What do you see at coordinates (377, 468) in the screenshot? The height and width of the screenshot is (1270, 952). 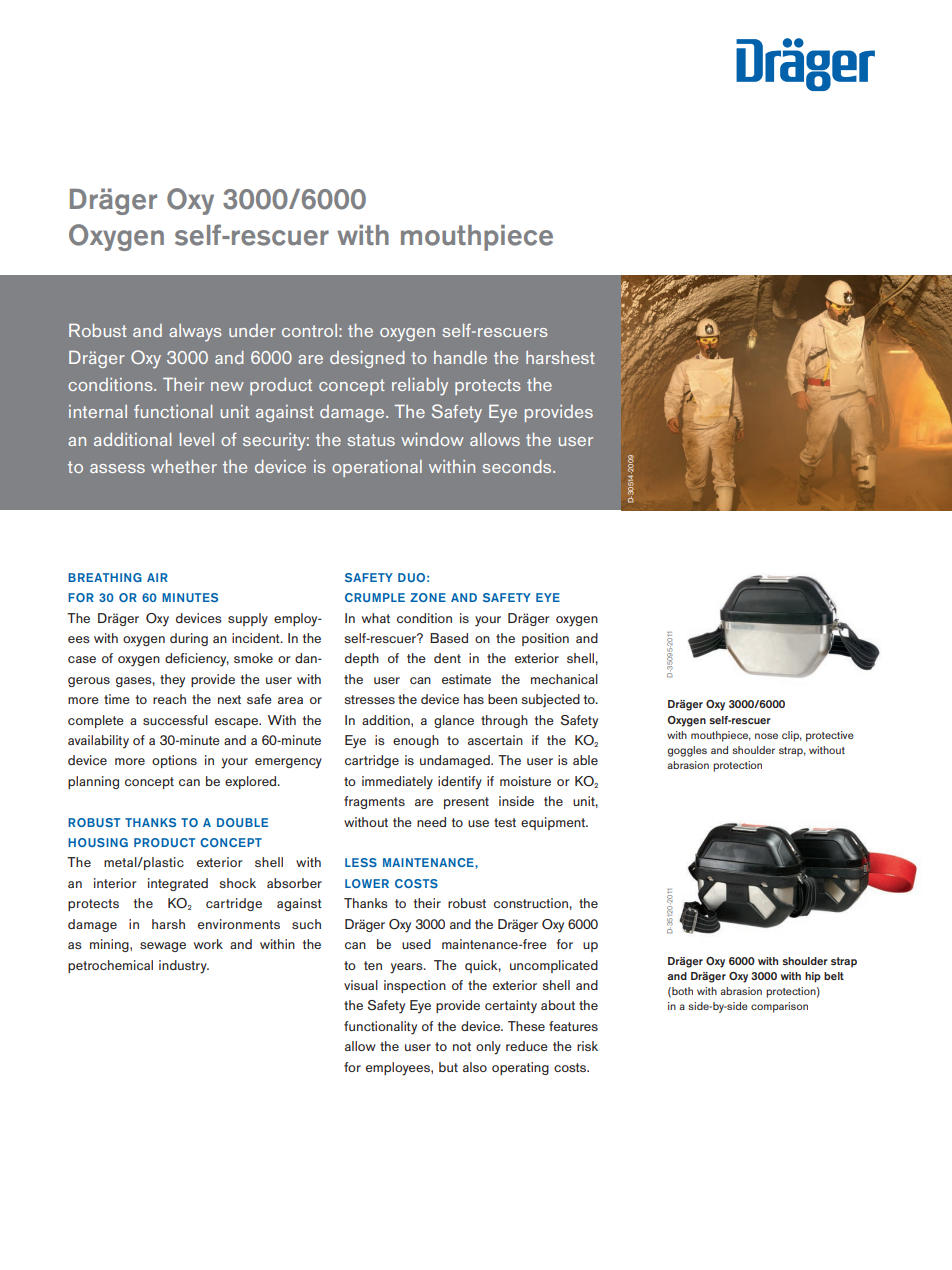 I see `operational` at bounding box center [377, 468].
